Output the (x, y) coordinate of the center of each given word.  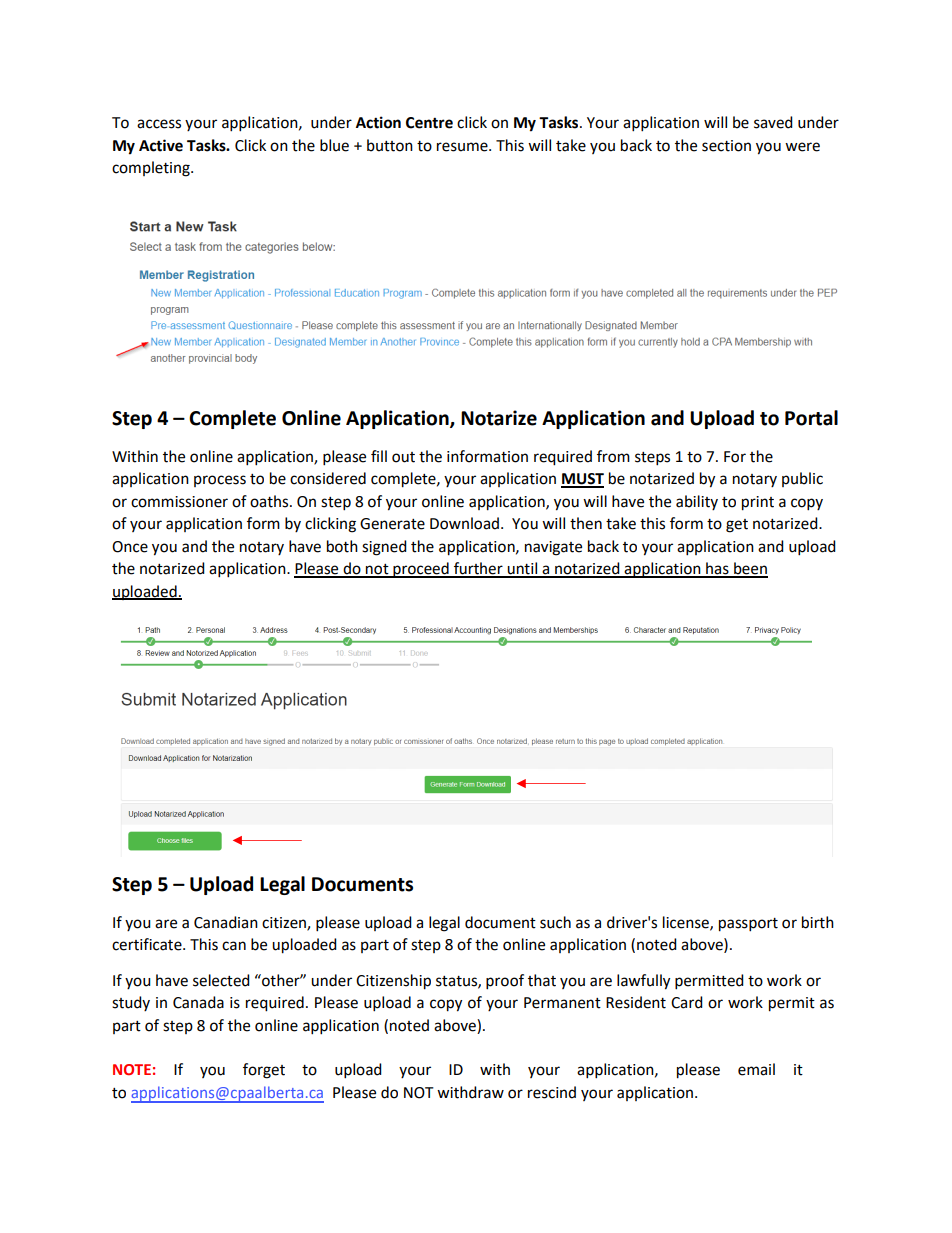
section (726, 146)
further (478, 569)
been (750, 569)
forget (264, 1071)
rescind (552, 1092)
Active (161, 145)
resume (463, 147)
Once (130, 547)
